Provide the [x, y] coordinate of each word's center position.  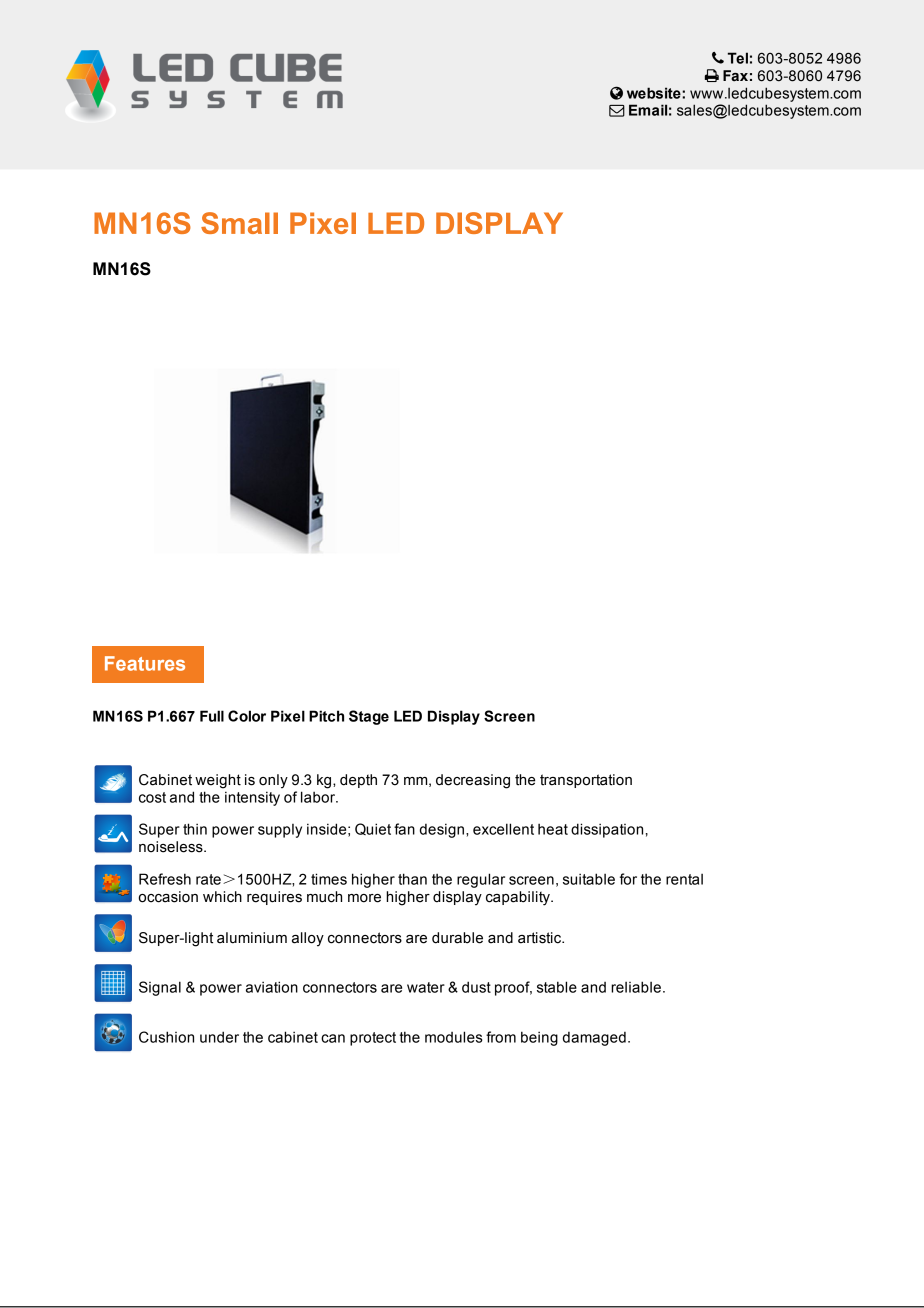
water [426, 987]
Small [239, 223]
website [655, 93]
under [219, 1037]
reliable [636, 987]
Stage [369, 717]
